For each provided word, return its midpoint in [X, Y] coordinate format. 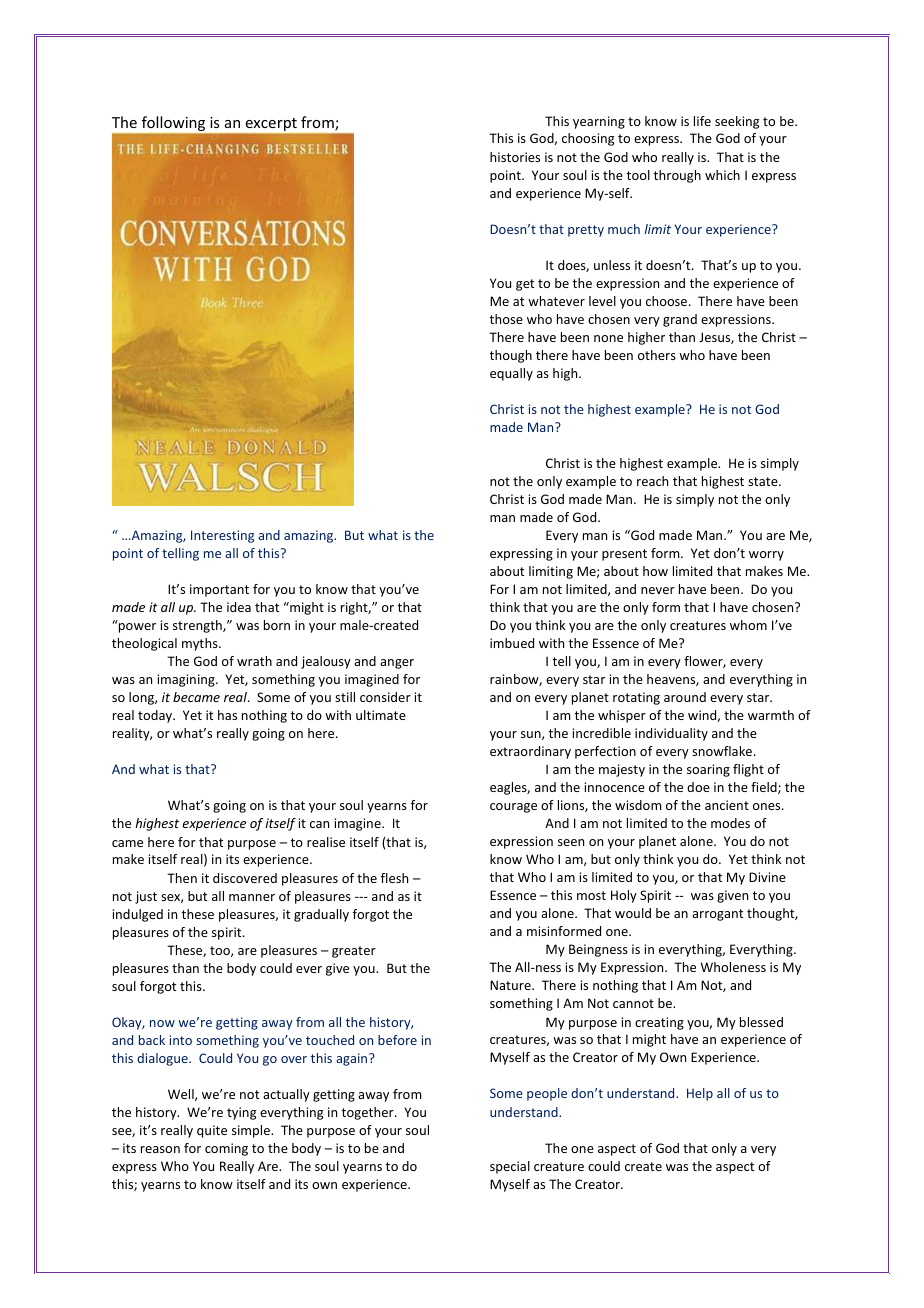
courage [513, 808]
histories [515, 157]
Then [182, 878]
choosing [588, 139]
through [677, 176]
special [510, 1167]
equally [511, 374]
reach [652, 481]
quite [212, 1131]
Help [700, 1094]
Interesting [222, 536]
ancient [727, 805]
